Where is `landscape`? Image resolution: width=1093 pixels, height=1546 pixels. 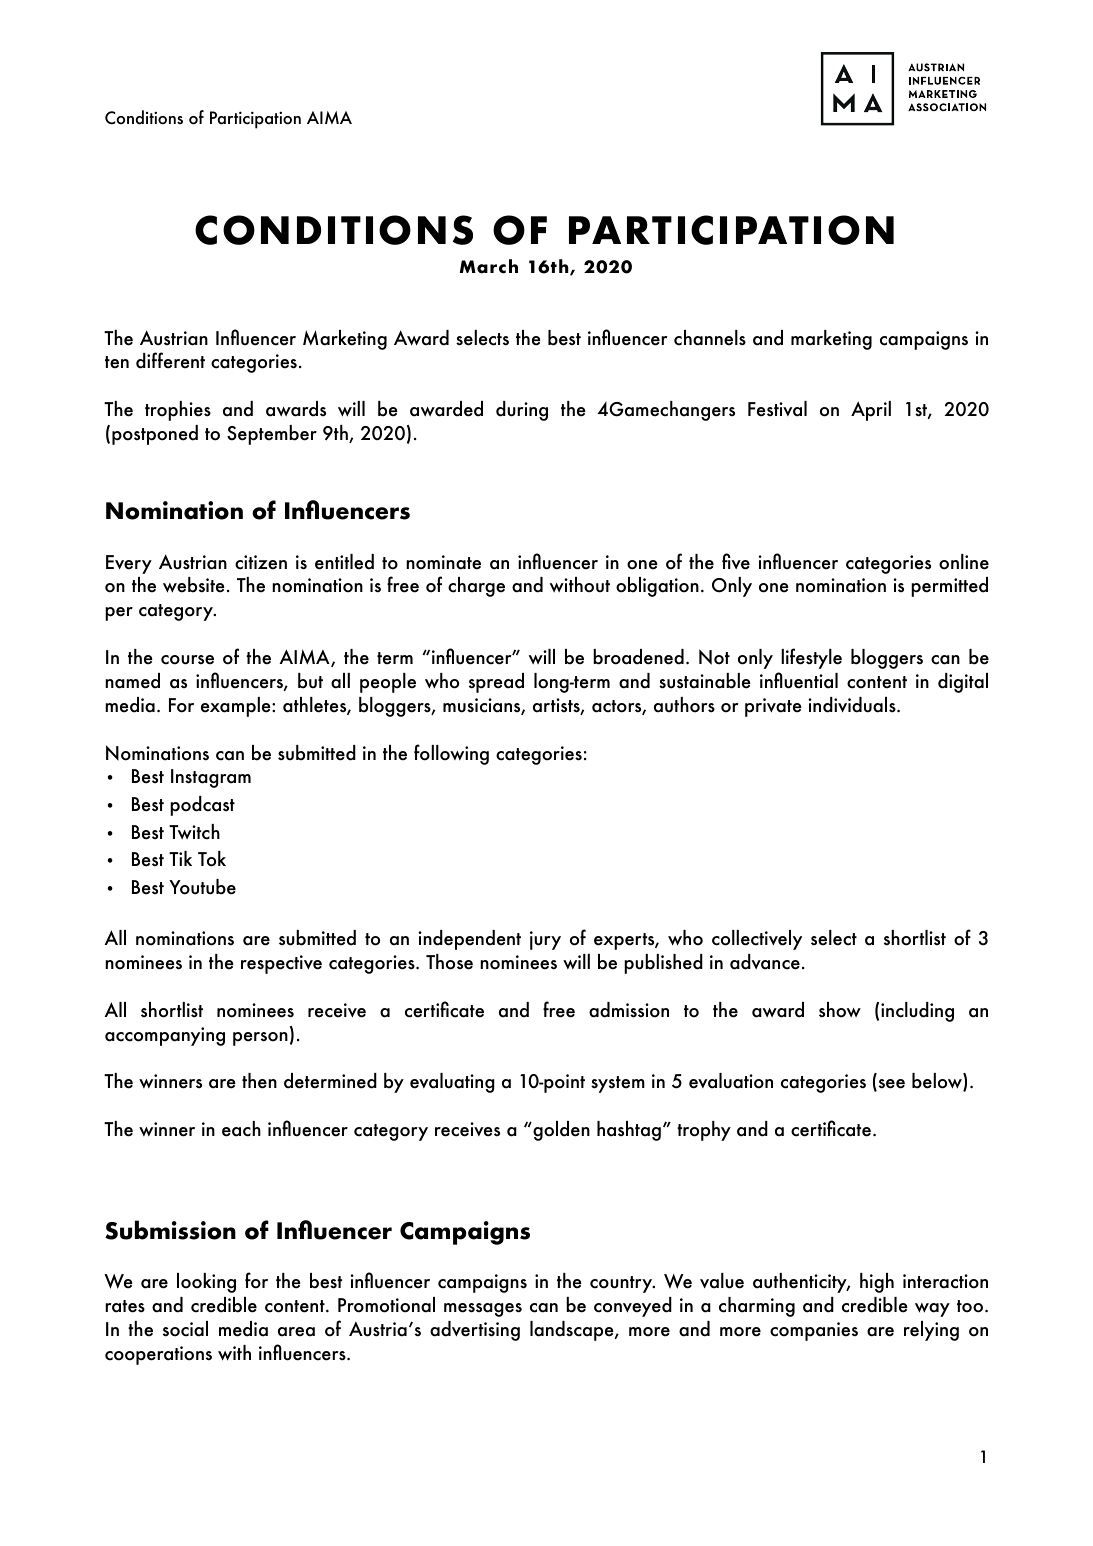 landscape is located at coordinates (573, 1331).
